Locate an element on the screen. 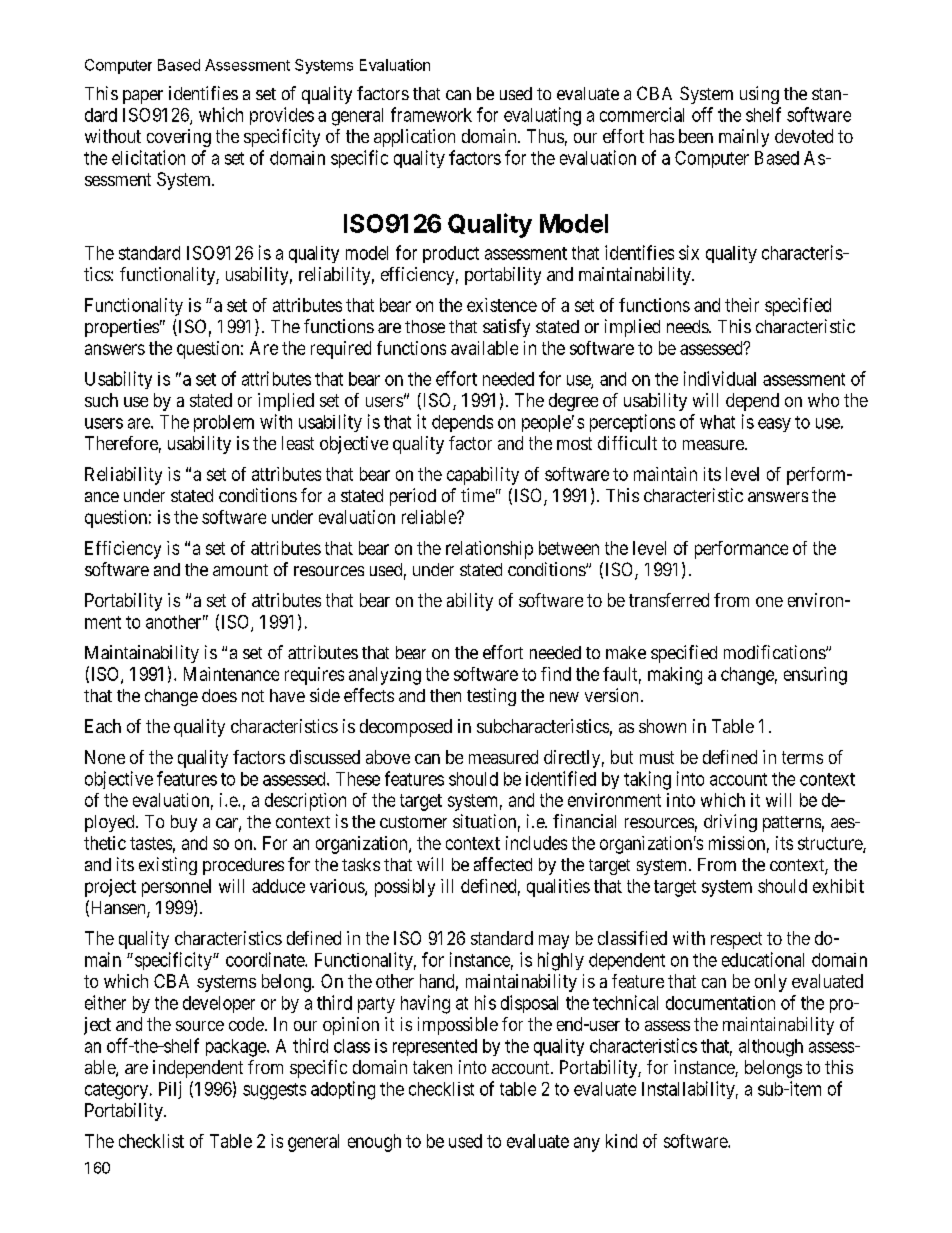  using is located at coordinates (759, 95).
